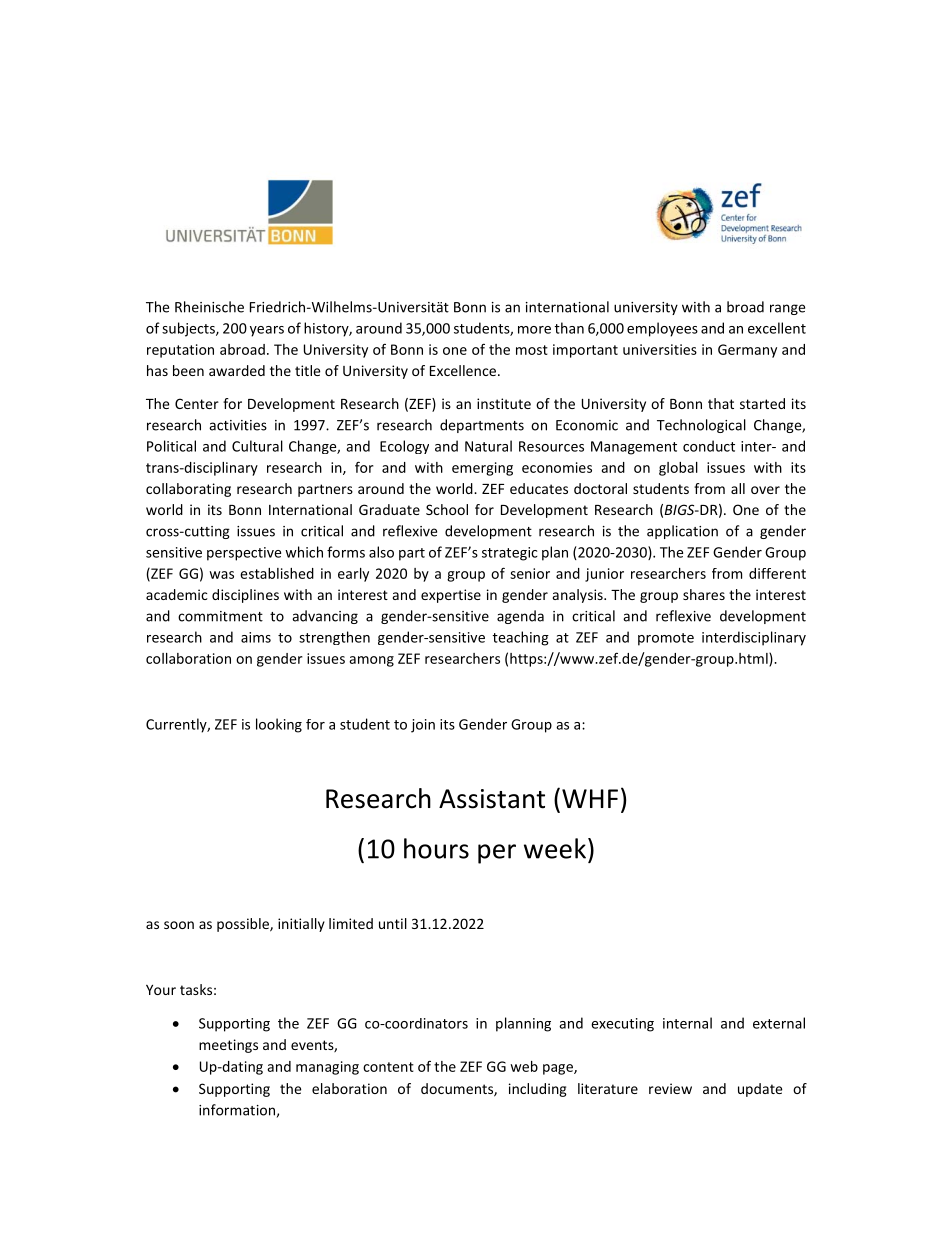  Describe the element at coordinates (704, 594) in the screenshot. I see `shares` at that location.
